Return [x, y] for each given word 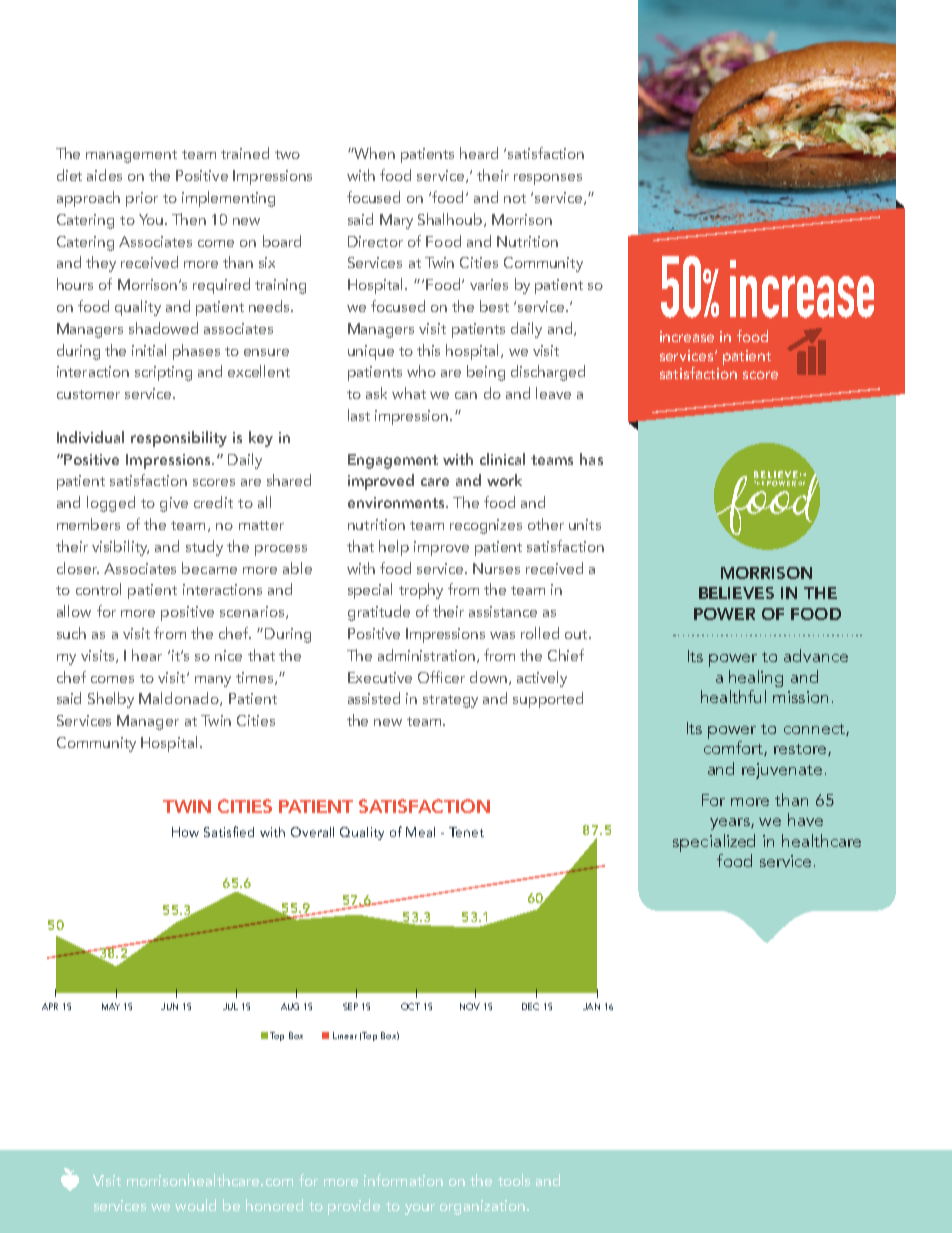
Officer [441, 677]
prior [142, 199]
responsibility [179, 439]
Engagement [393, 461]
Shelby [111, 700]
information [403, 1180]
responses [548, 179]
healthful [733, 696]
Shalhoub [451, 220]
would [195, 1205]
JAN [591, 1006]
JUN [169, 1006]
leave [553, 393]
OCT [410, 1006]
